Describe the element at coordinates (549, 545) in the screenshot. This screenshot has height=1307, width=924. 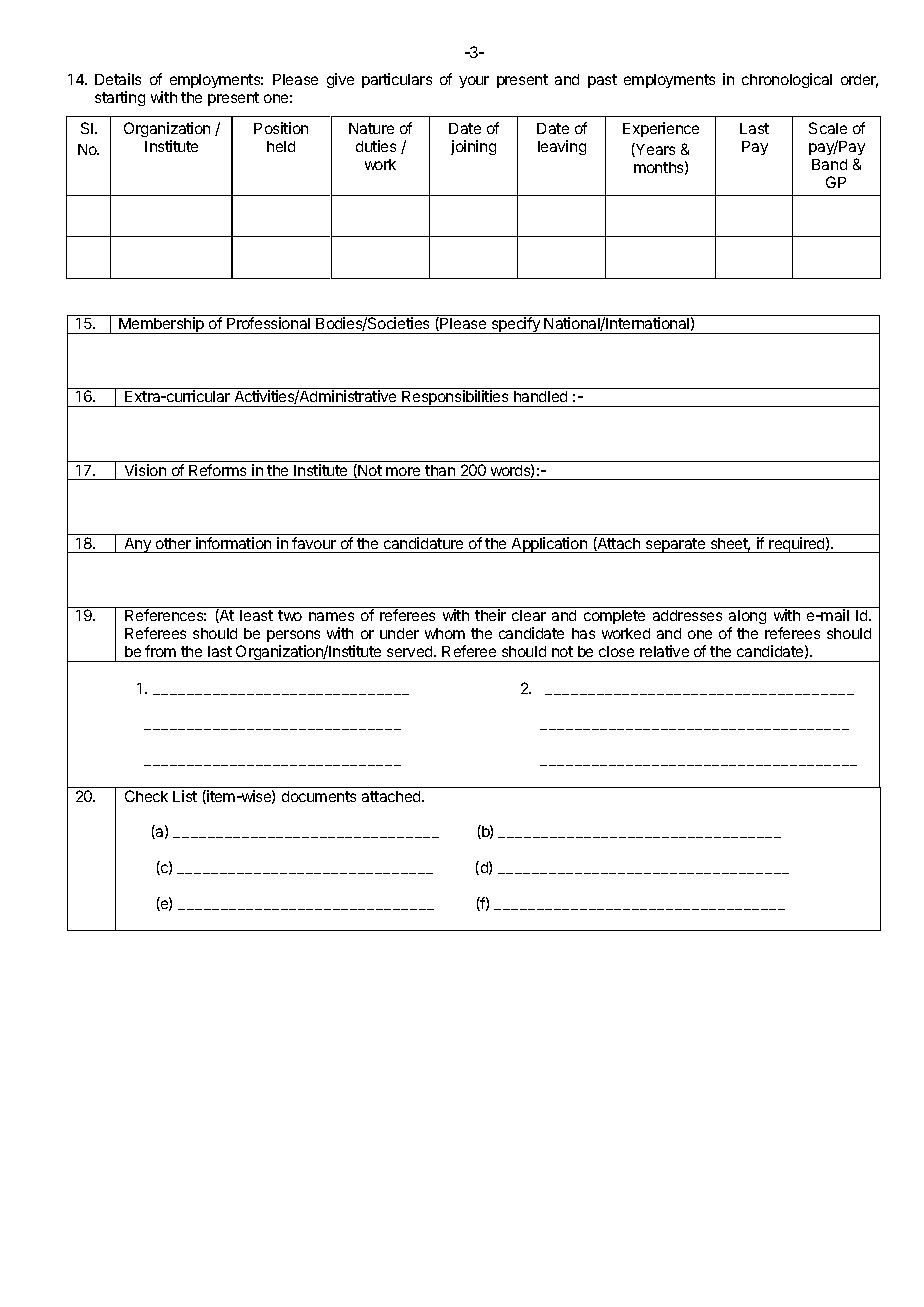
I see `Application` at that location.
